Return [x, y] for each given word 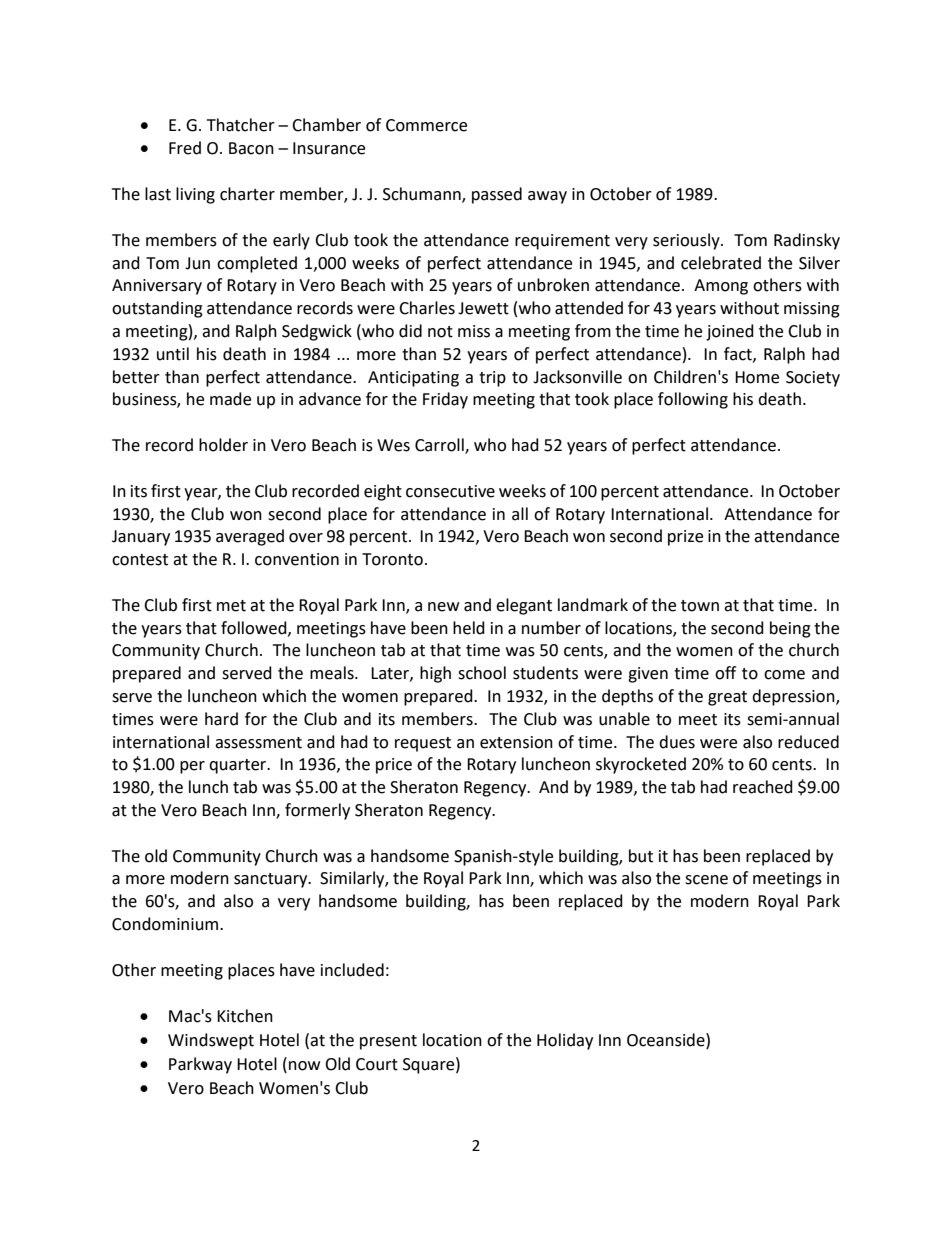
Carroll [440, 446]
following [693, 400]
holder [223, 445]
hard [221, 719]
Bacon [251, 148]
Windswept [211, 1041]
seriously [687, 241]
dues [677, 742]
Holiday [565, 1041]
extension [516, 742]
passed [497, 195]
